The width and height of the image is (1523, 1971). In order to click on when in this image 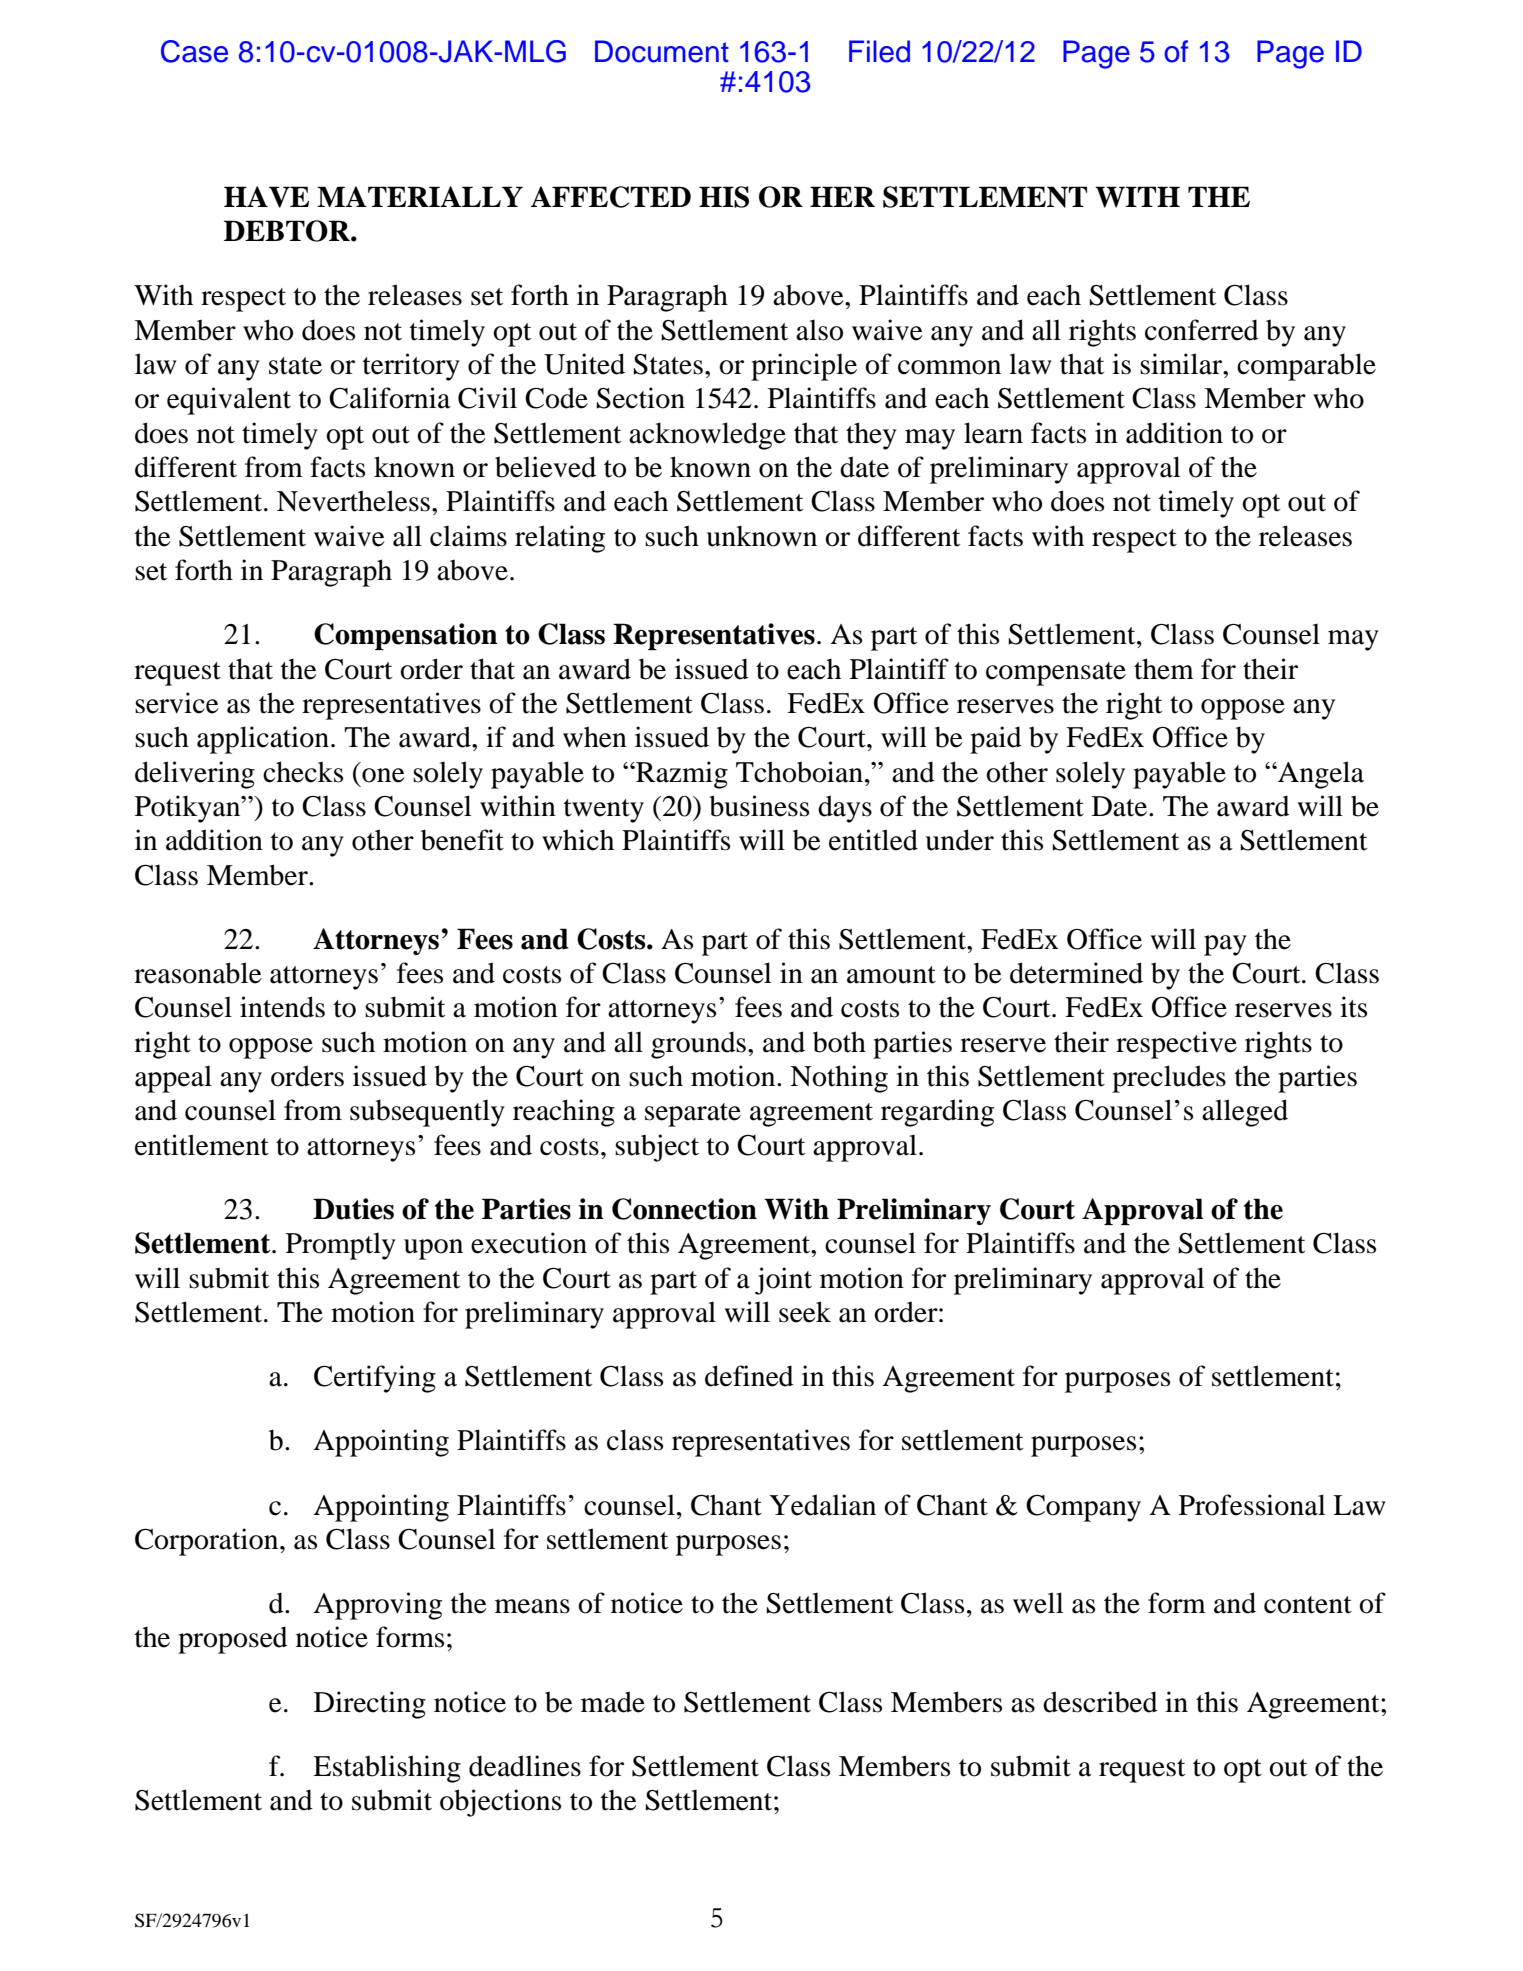, I will do `click(595, 737)`.
